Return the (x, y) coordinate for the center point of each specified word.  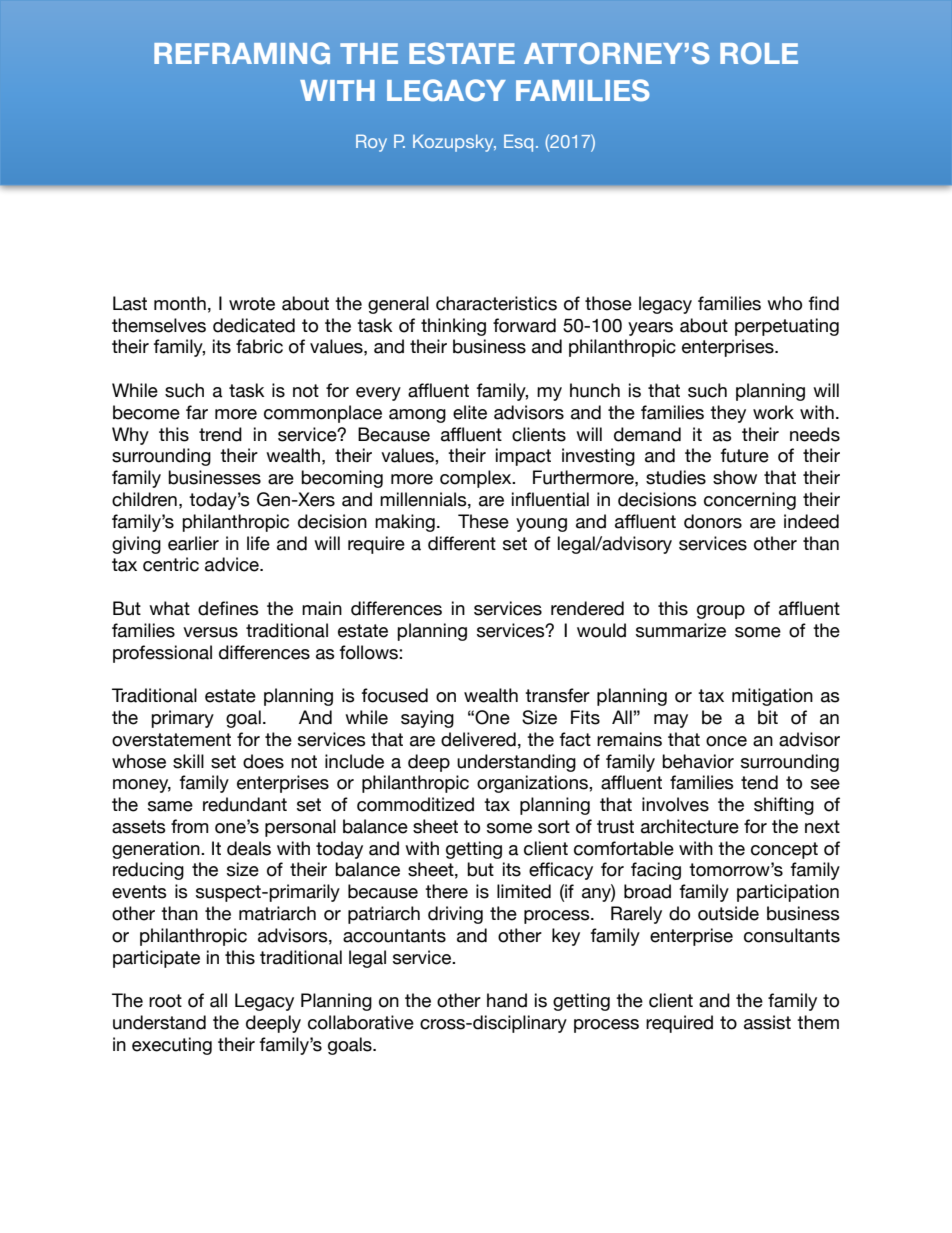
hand (507, 1000)
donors (713, 521)
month (180, 303)
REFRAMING (242, 53)
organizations (533, 784)
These (483, 521)
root (165, 1001)
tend (759, 782)
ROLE (759, 53)
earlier (193, 543)
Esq (518, 143)
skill (188, 761)
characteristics (496, 303)
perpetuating (787, 327)
